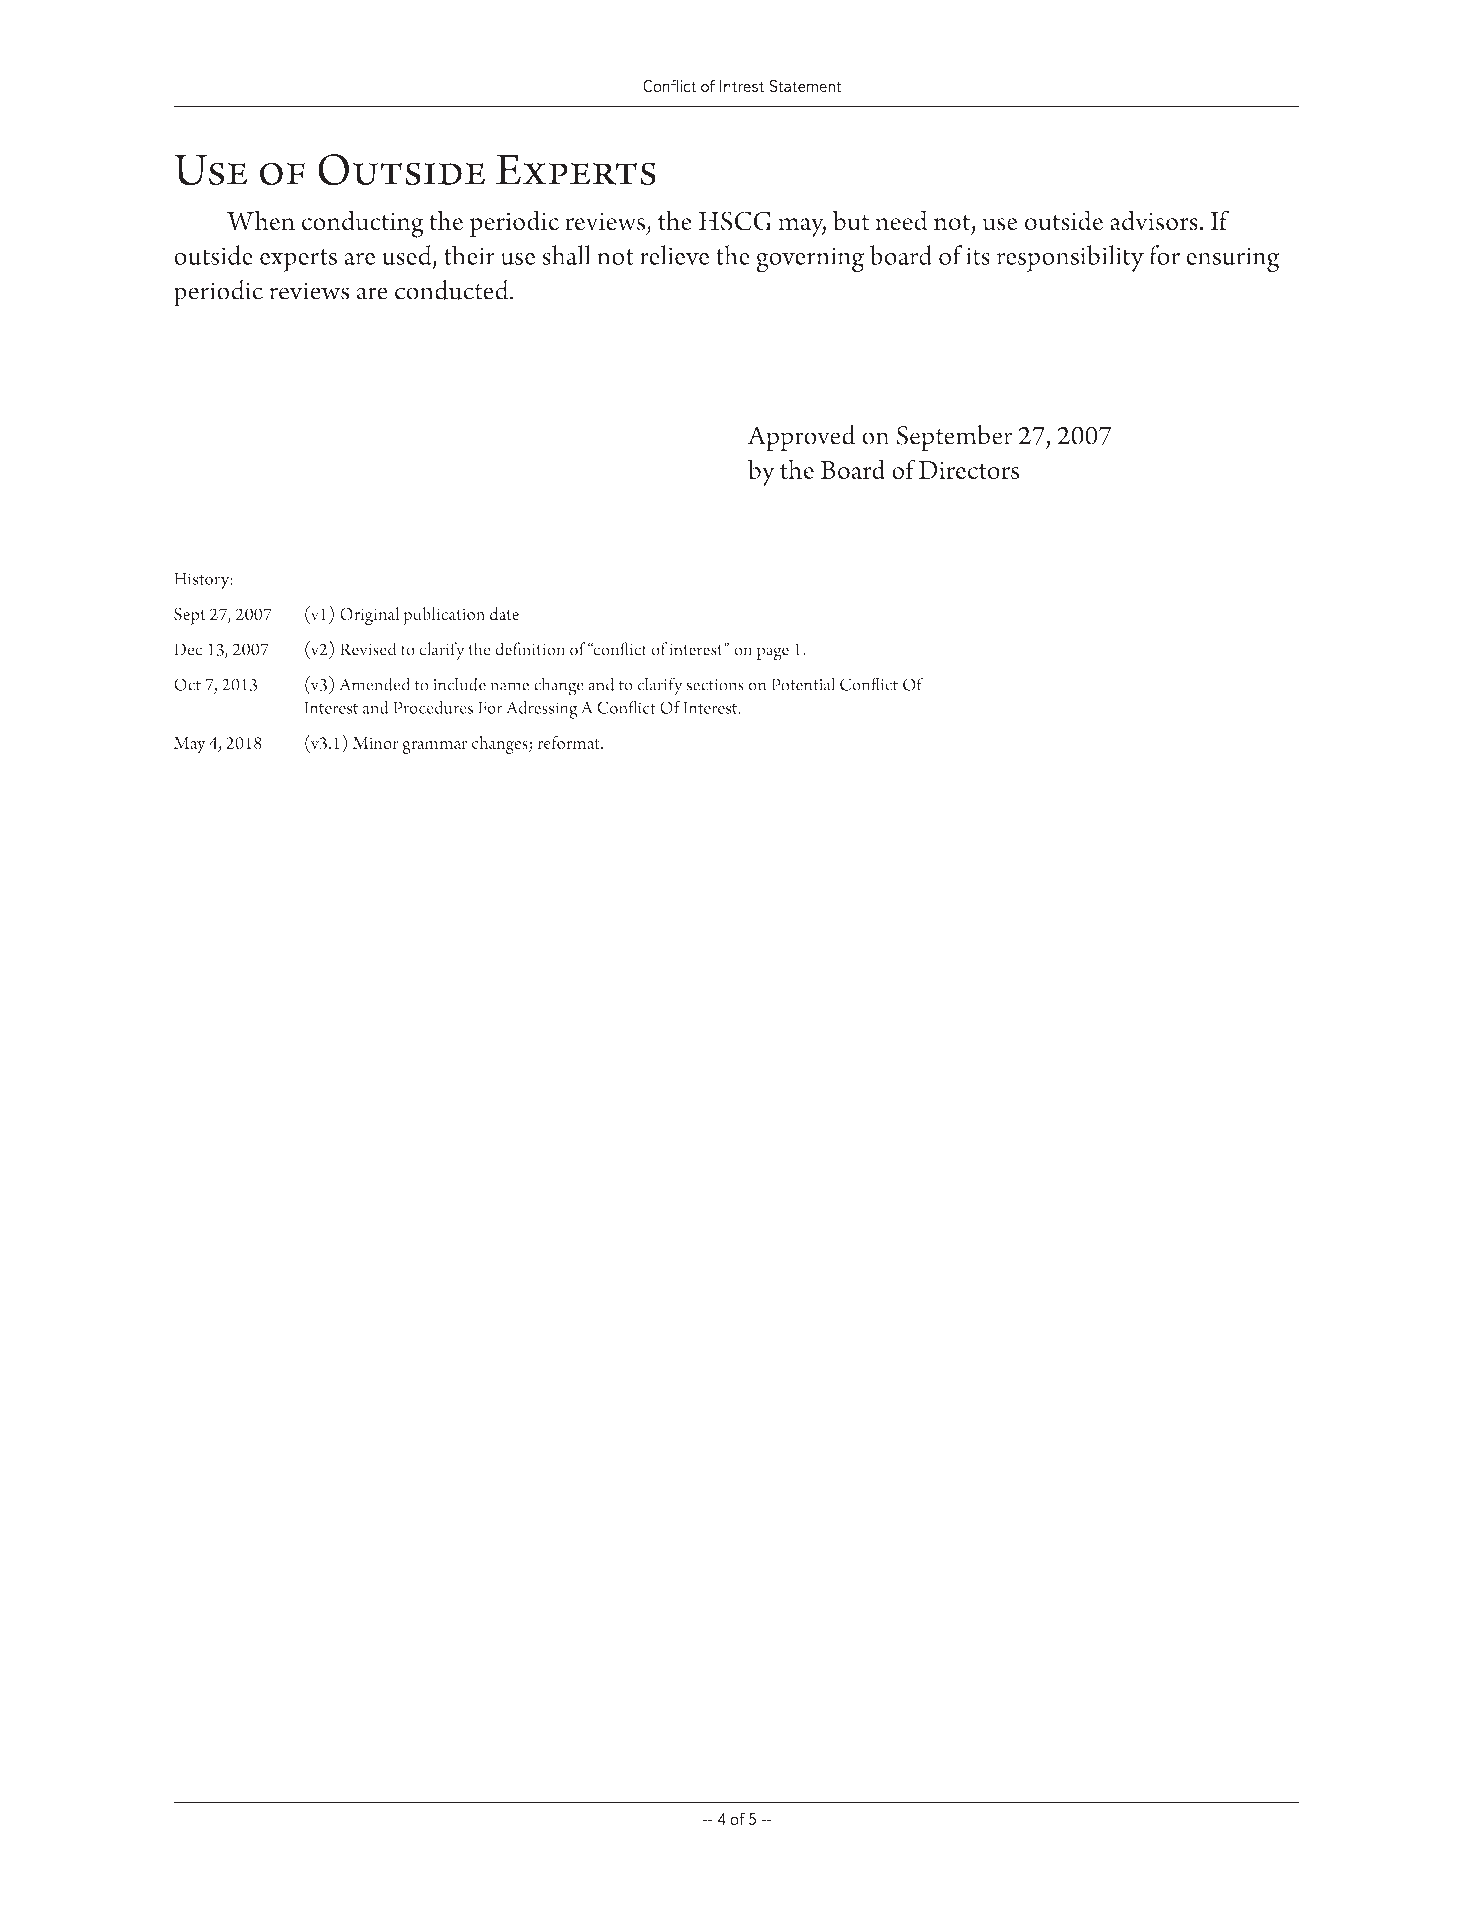 The image size is (1474, 1908). I want to click on Approved, so click(801, 438).
